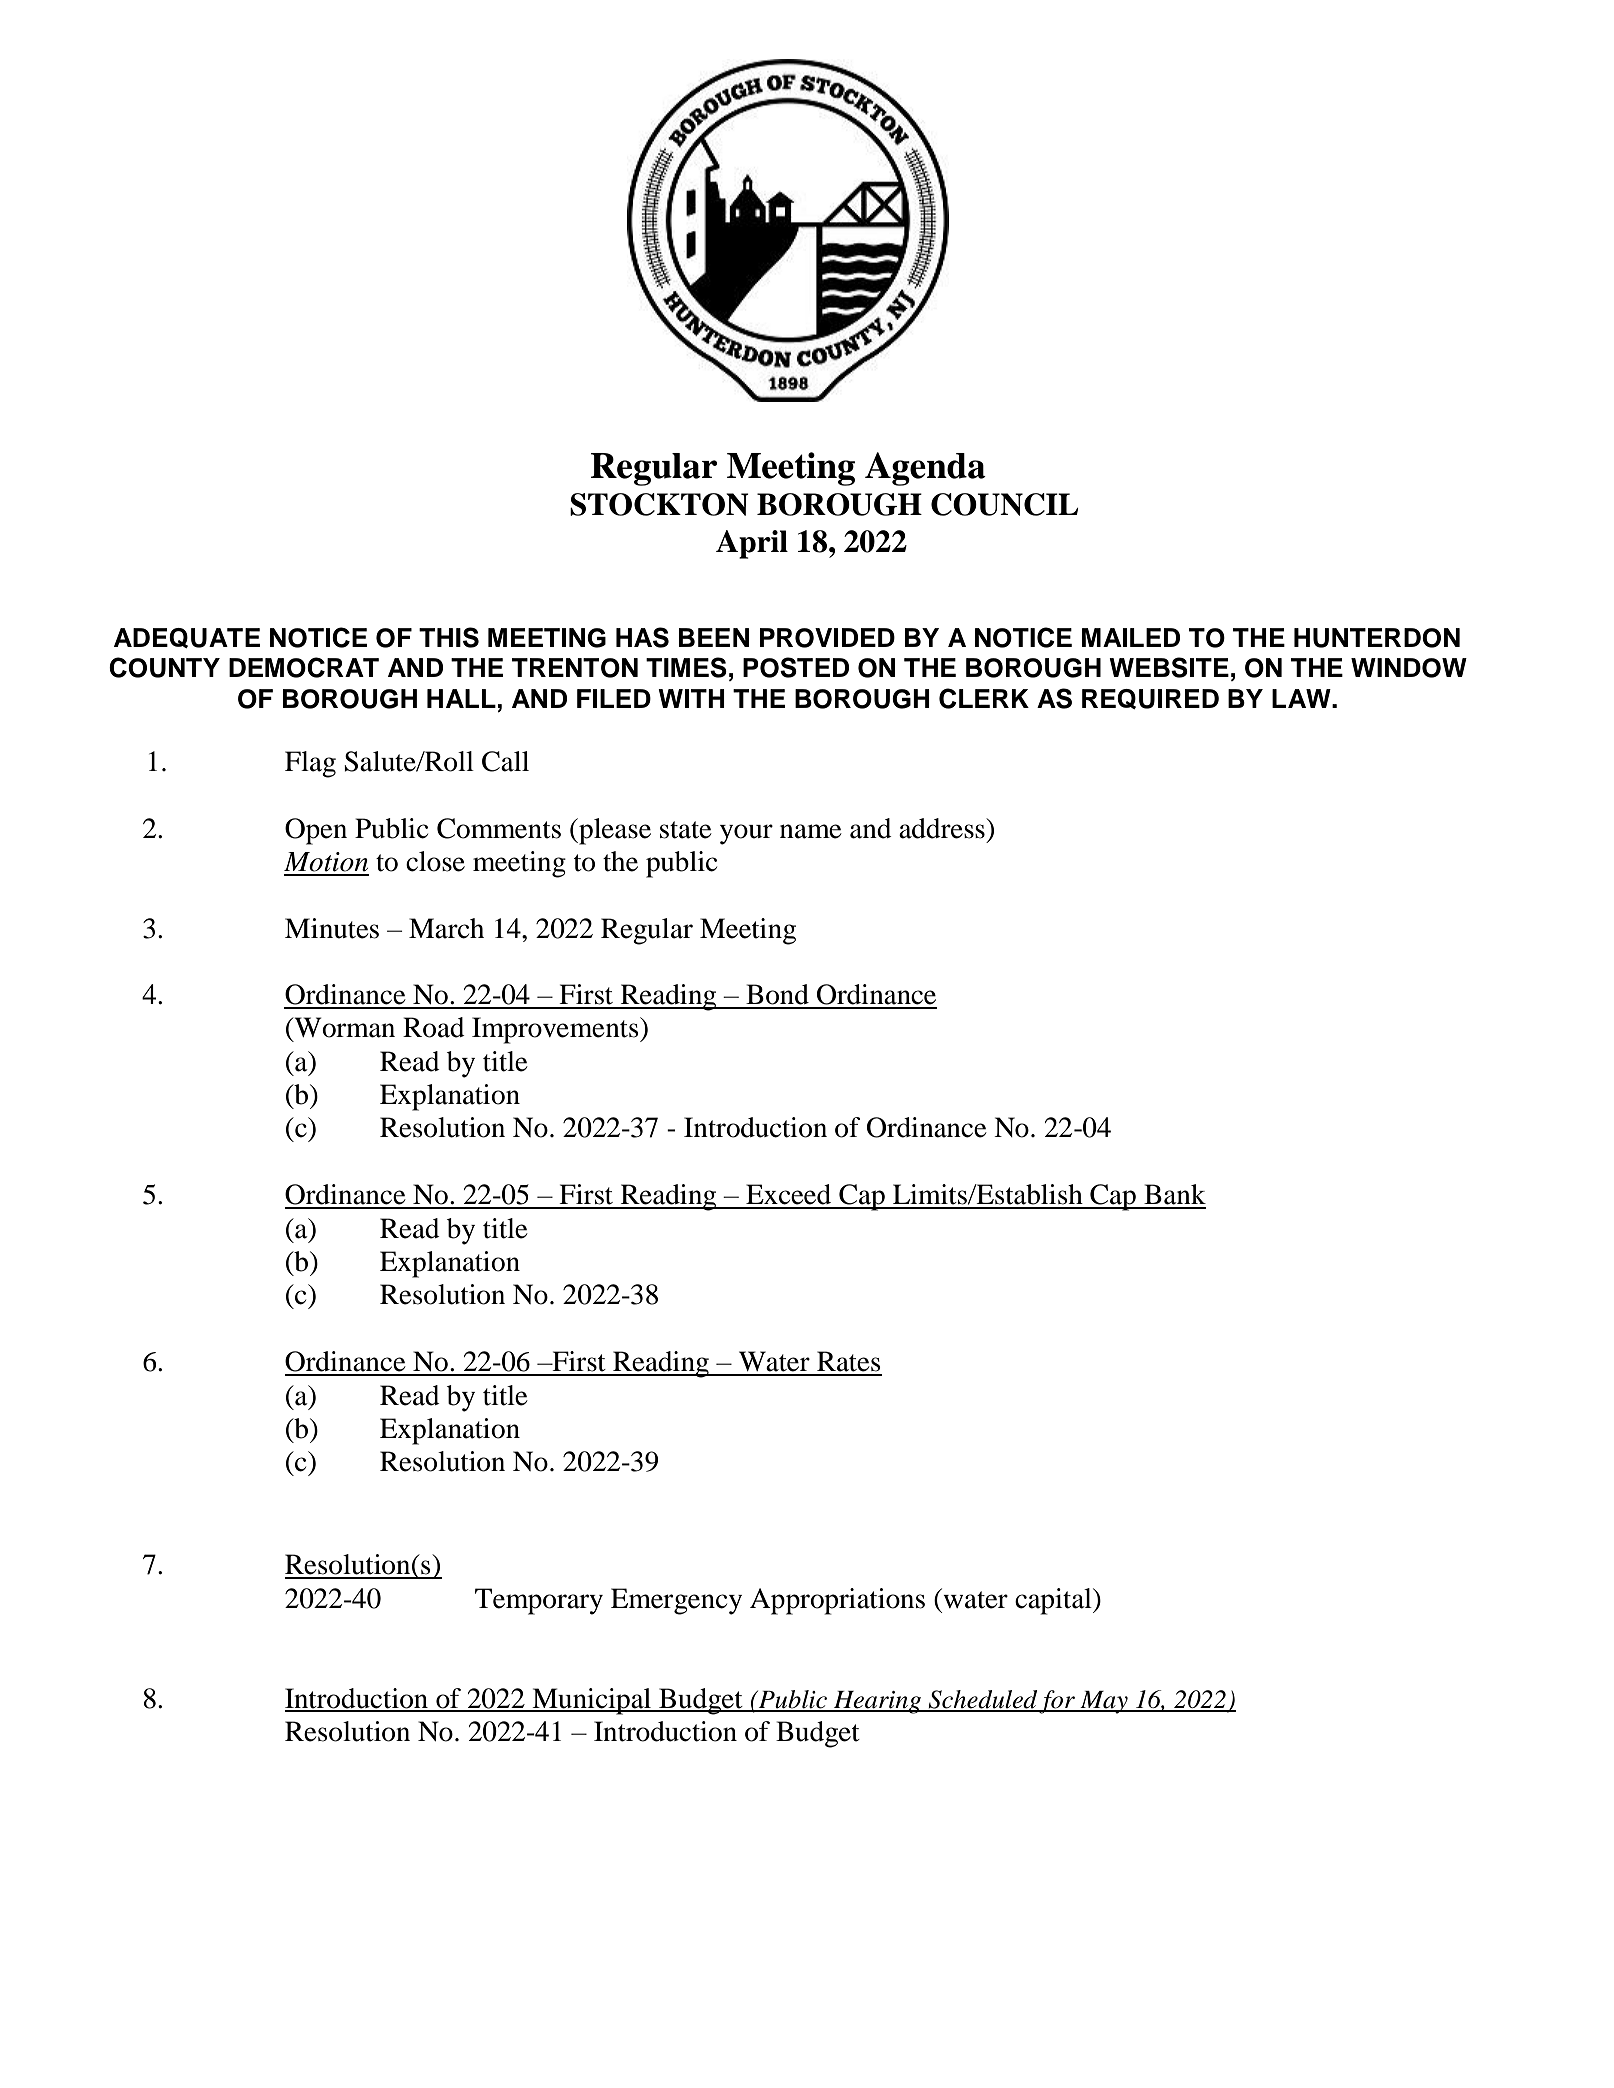 The width and height of the document is (1614, 2088). What do you see at coordinates (434, 1027) in the document?
I see `Road` at bounding box center [434, 1027].
